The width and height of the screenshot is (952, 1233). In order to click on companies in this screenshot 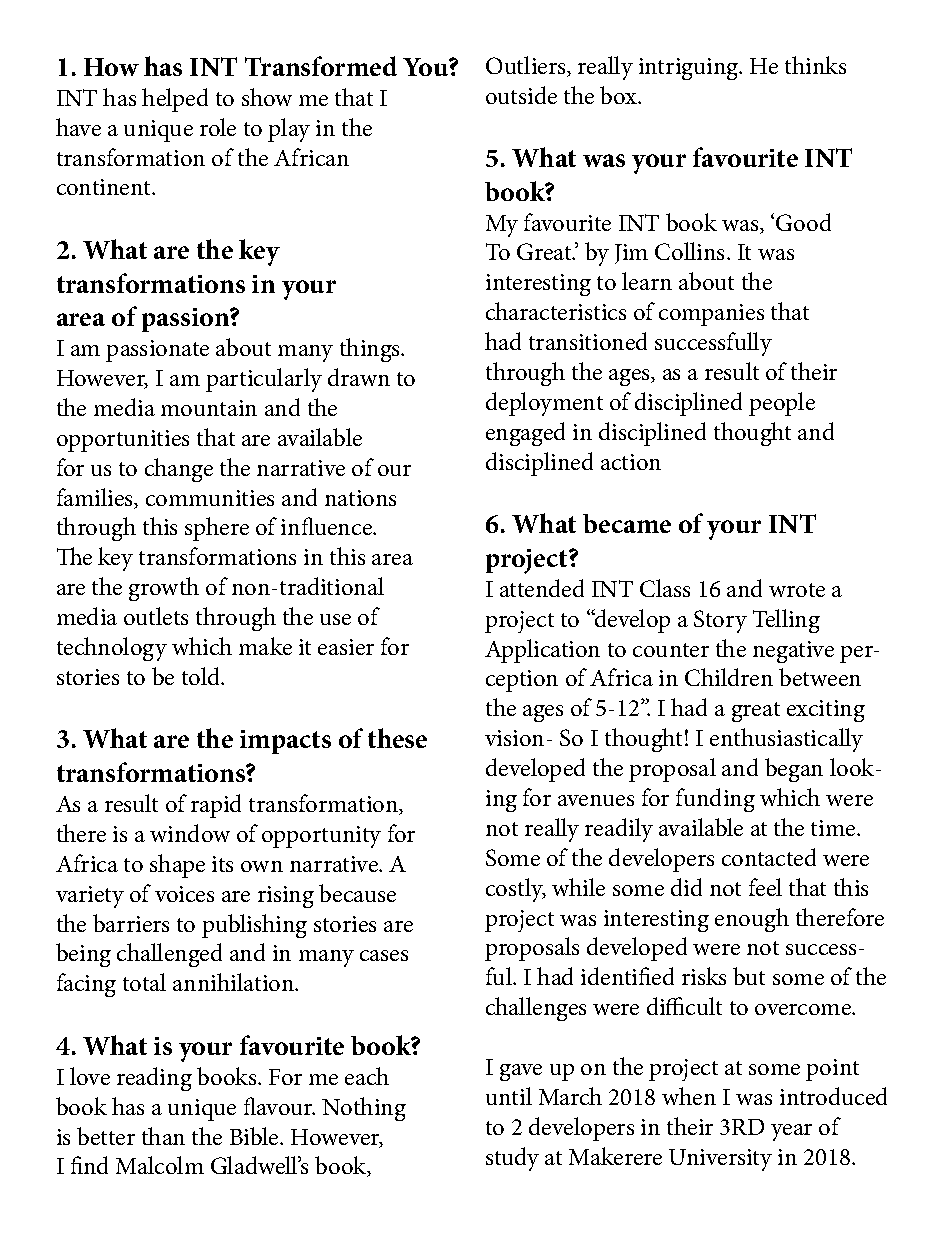, I will do `click(711, 315)`.
